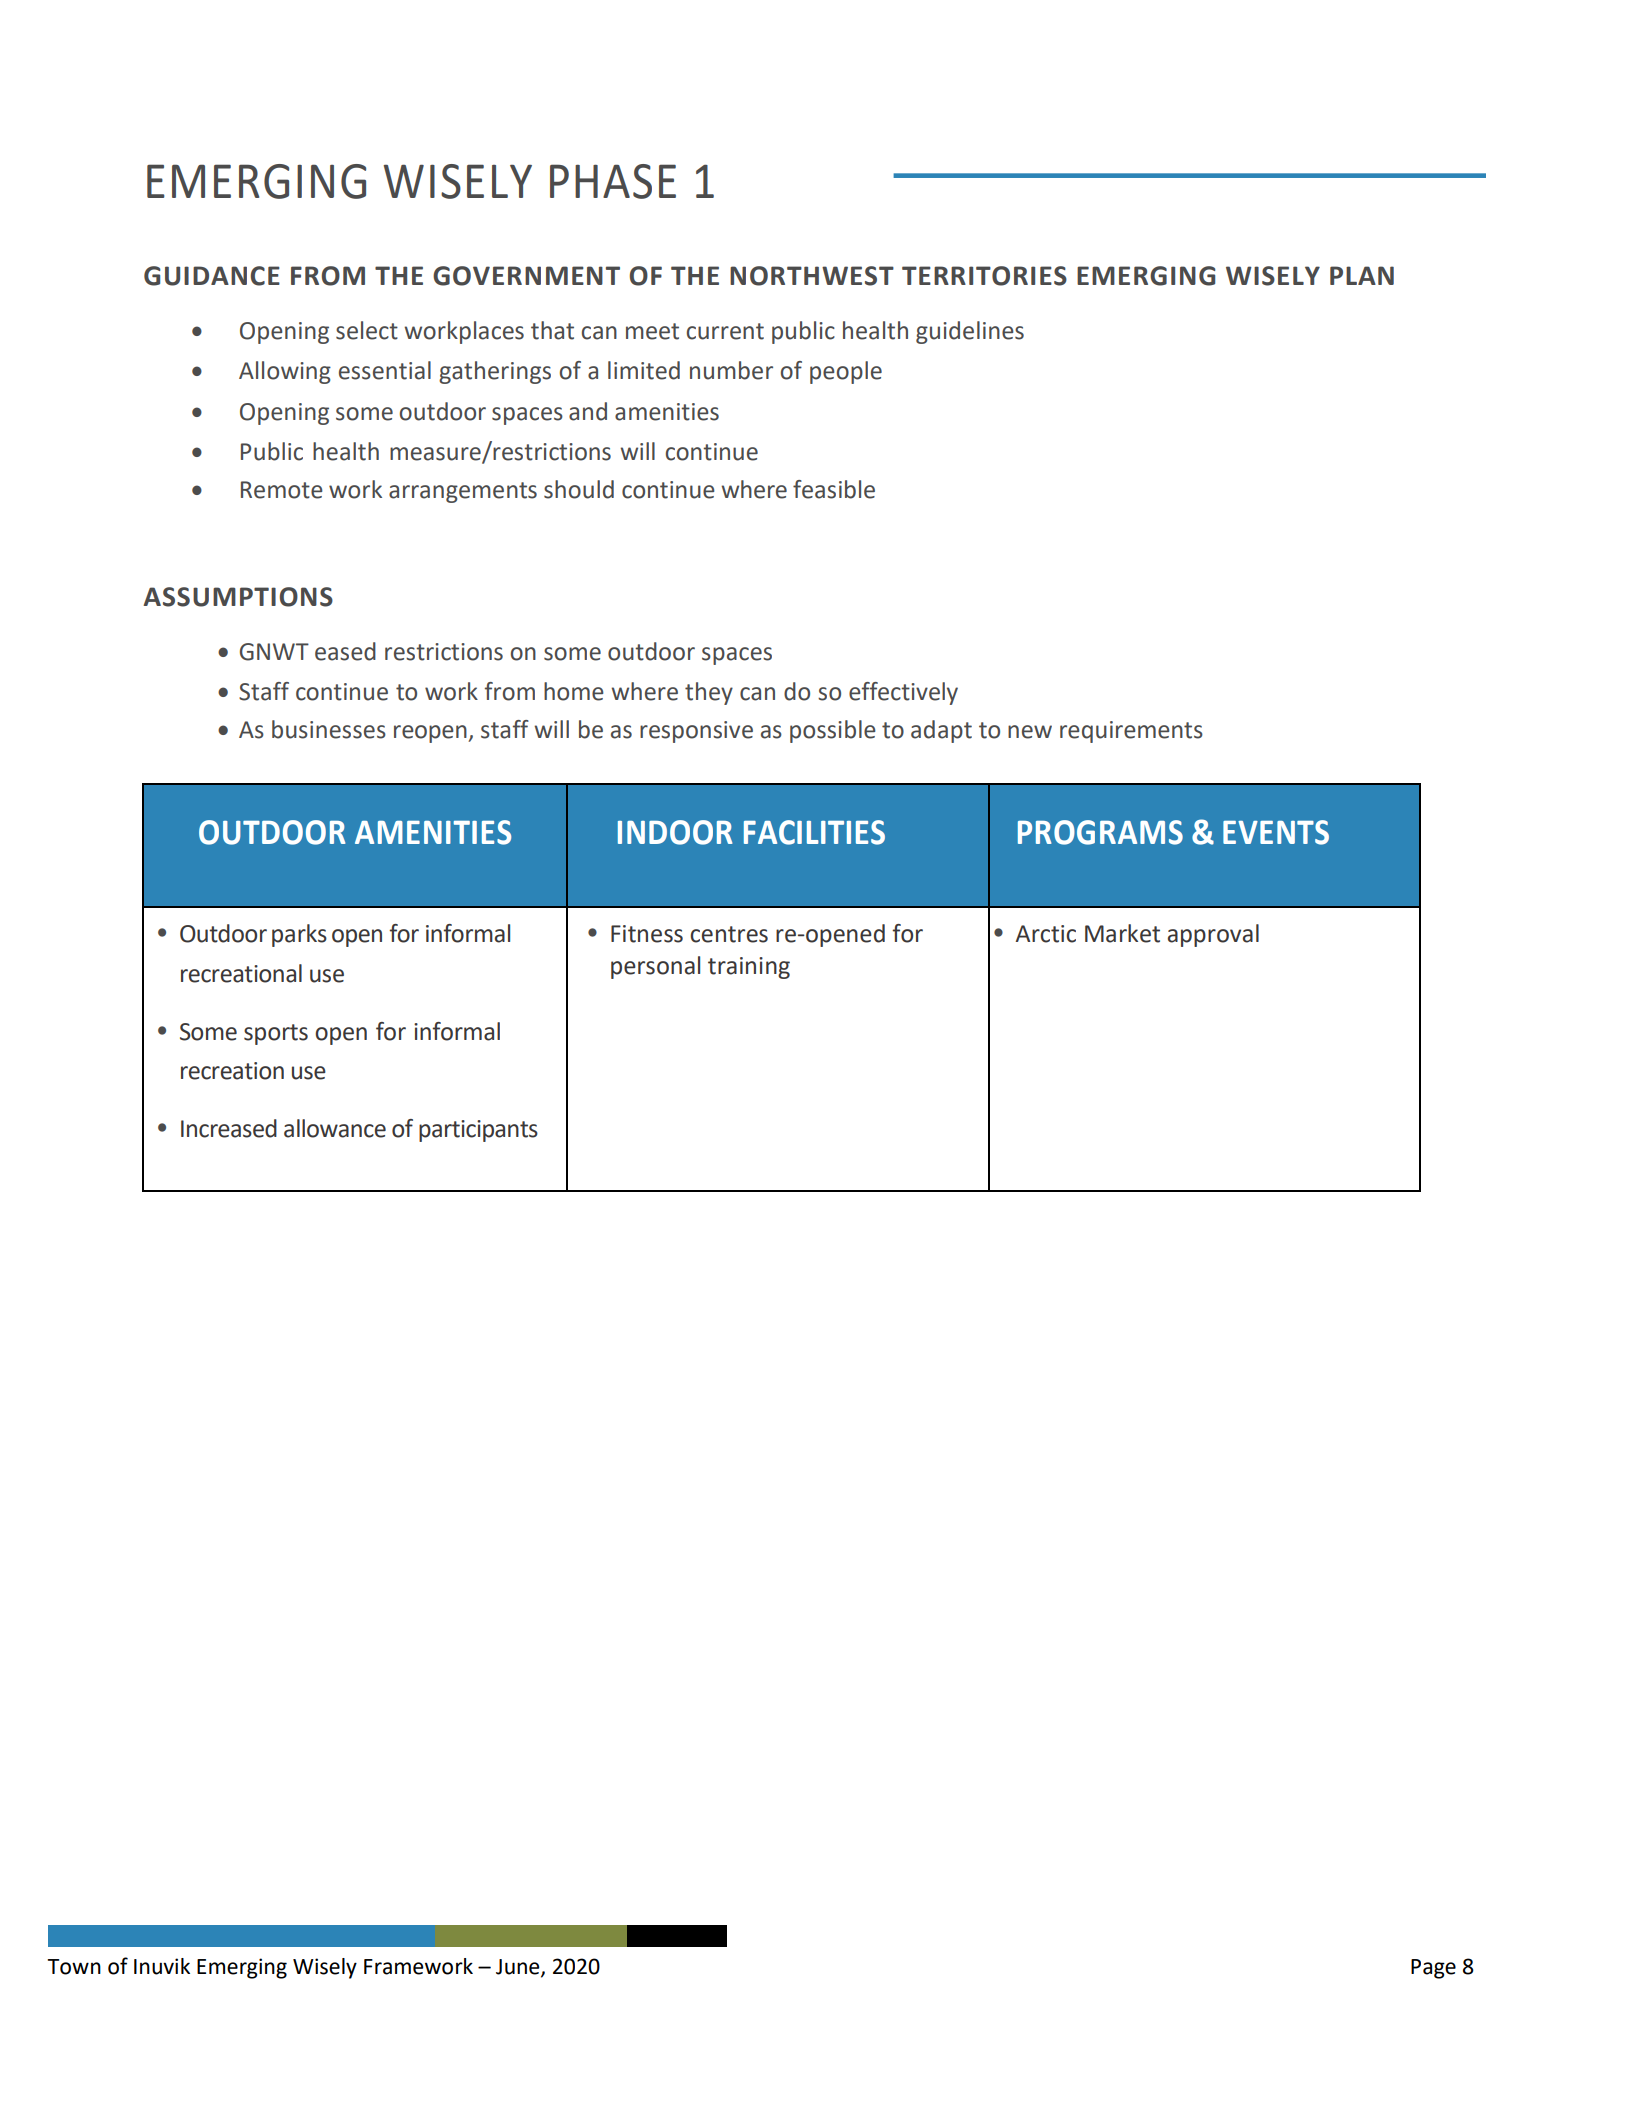 The width and height of the document is (1625, 2103). What do you see at coordinates (1362, 275) in the document?
I see `PLAN` at bounding box center [1362, 275].
